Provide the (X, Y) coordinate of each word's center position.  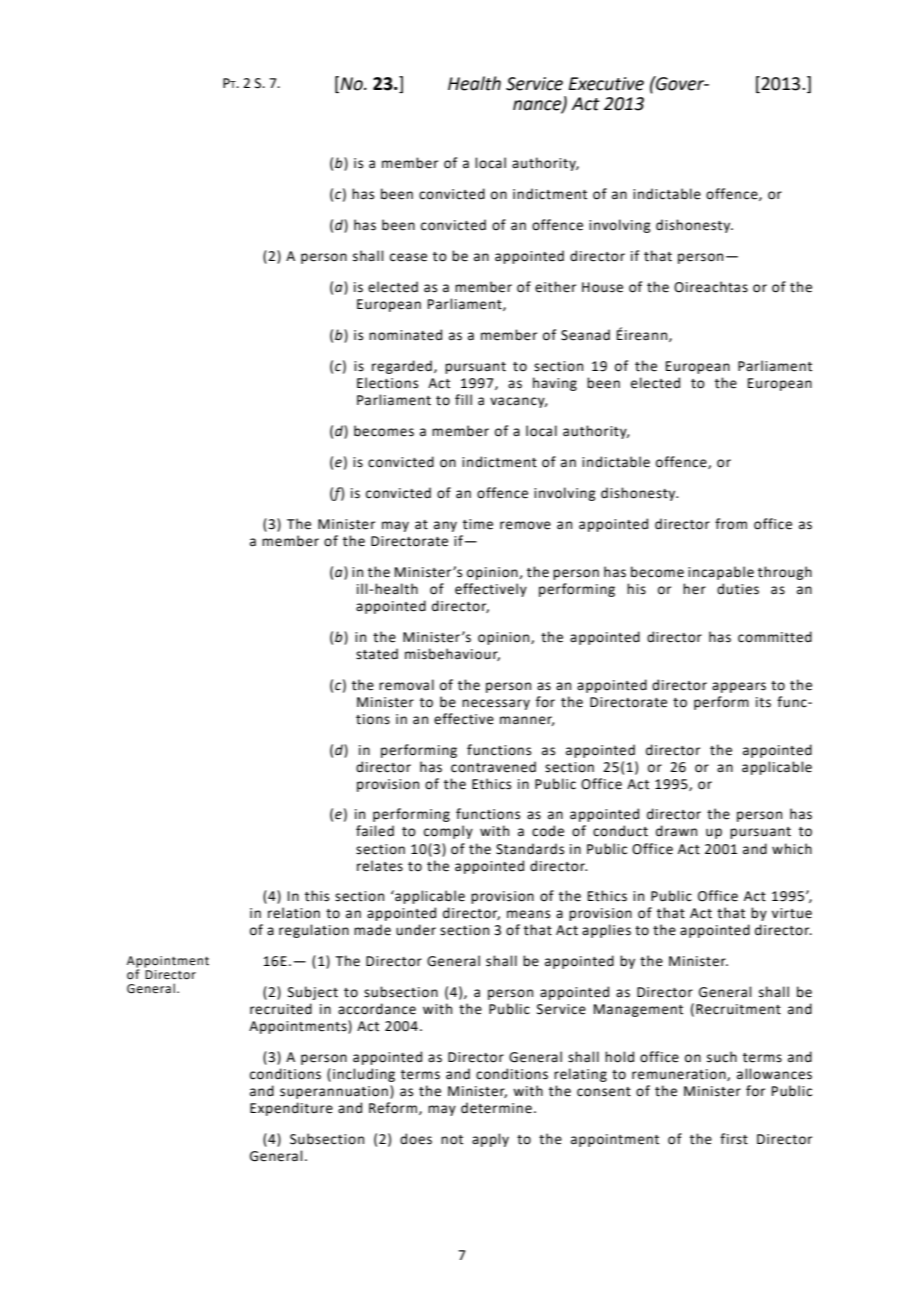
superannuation (334, 1092)
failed (375, 831)
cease (408, 257)
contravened (493, 767)
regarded (402, 367)
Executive (606, 84)
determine (496, 1108)
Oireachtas (711, 287)
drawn (676, 831)
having (555, 384)
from (731, 524)
